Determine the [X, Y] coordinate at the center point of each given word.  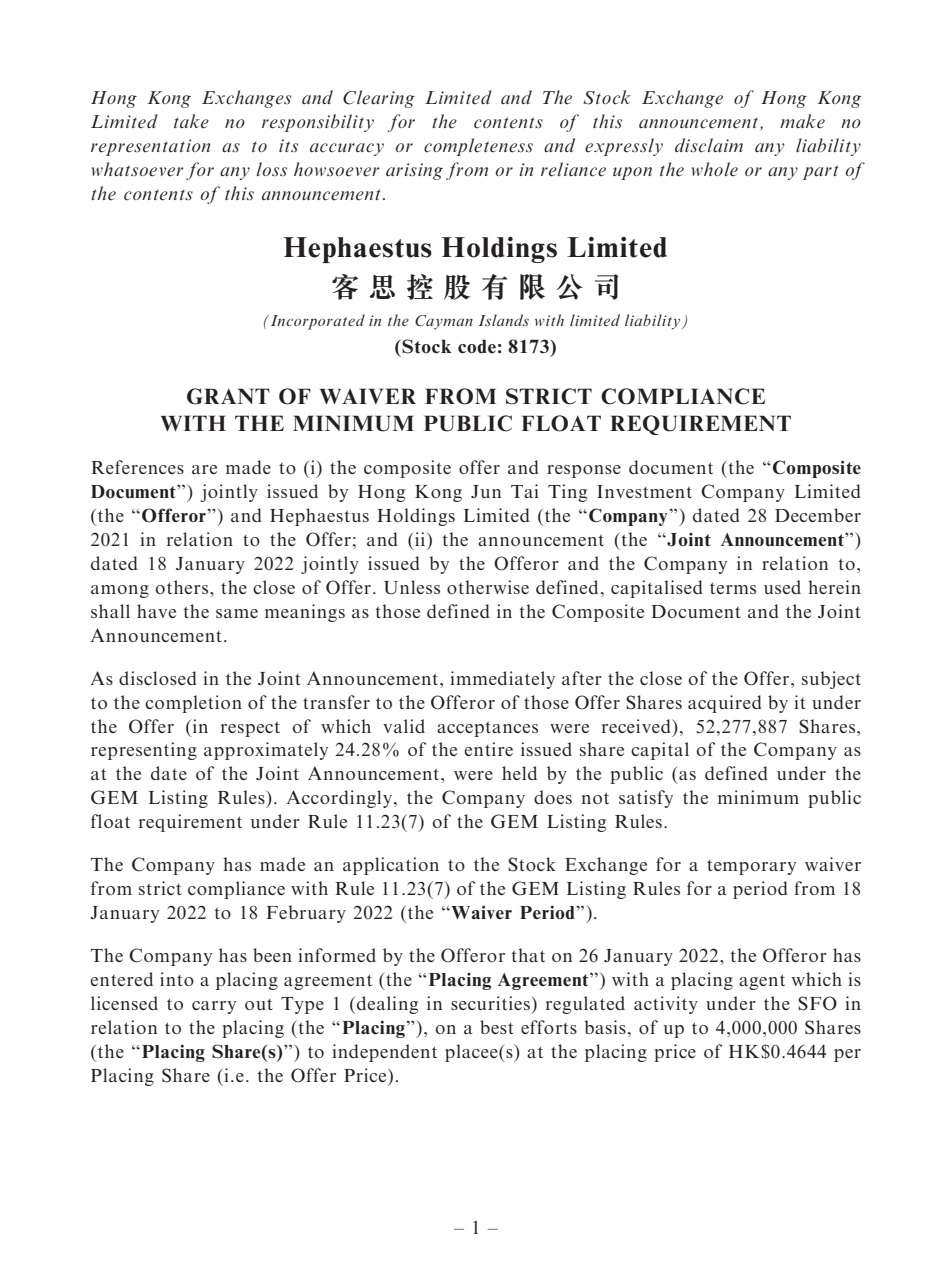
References [137, 467]
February [306, 914]
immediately [502, 680]
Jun [486, 491]
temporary [751, 867]
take [191, 121]
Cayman [444, 322]
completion [193, 704]
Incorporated [318, 322]
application [391, 866]
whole [715, 169]
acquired [725, 704]
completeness [478, 147]
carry [214, 1007]
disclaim [709, 145]
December [818, 515]
